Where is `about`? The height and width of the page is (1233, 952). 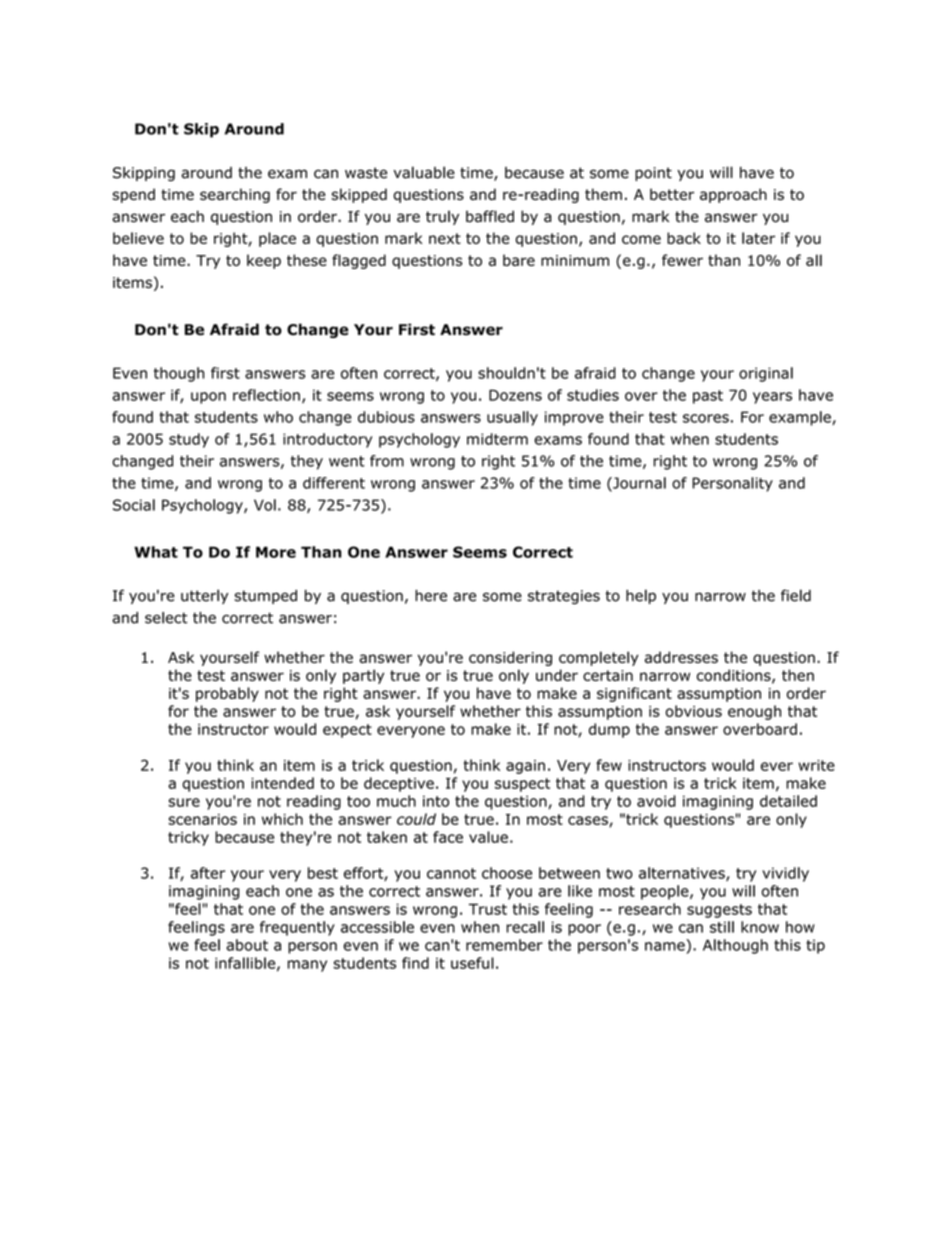 about is located at coordinates (247, 945).
